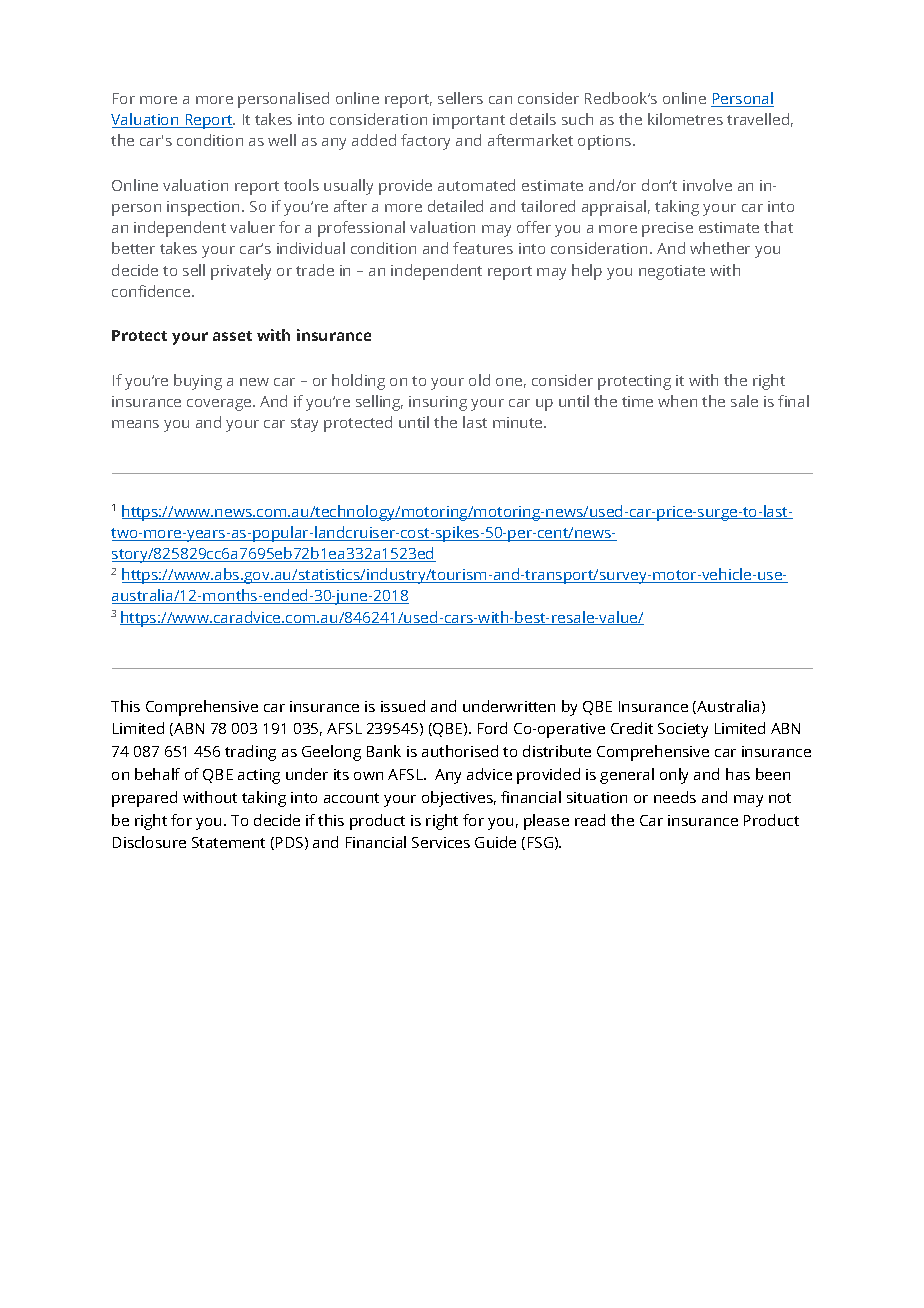 Image resolution: width=924 pixels, height=1308 pixels. I want to click on Statement, so click(228, 842).
